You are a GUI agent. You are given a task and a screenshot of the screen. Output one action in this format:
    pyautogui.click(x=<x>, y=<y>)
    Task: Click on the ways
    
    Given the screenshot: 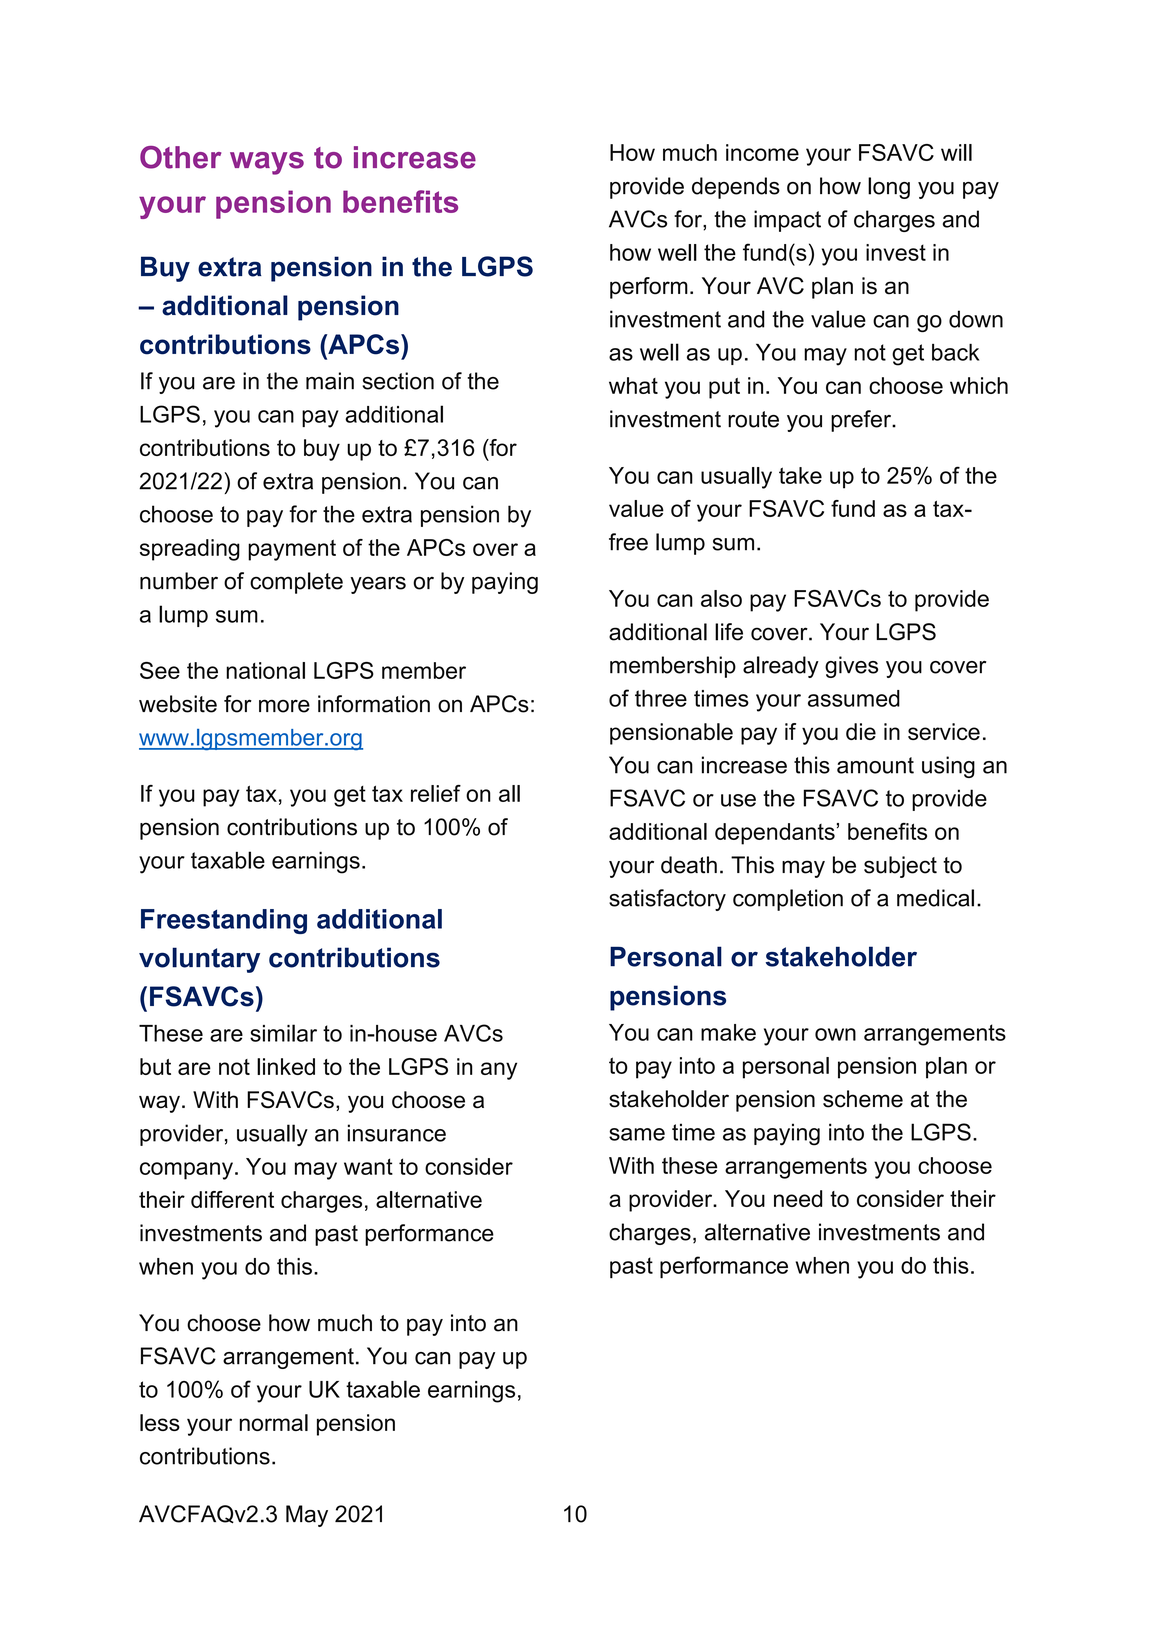 What is the action you would take?
    pyautogui.click(x=267, y=163)
